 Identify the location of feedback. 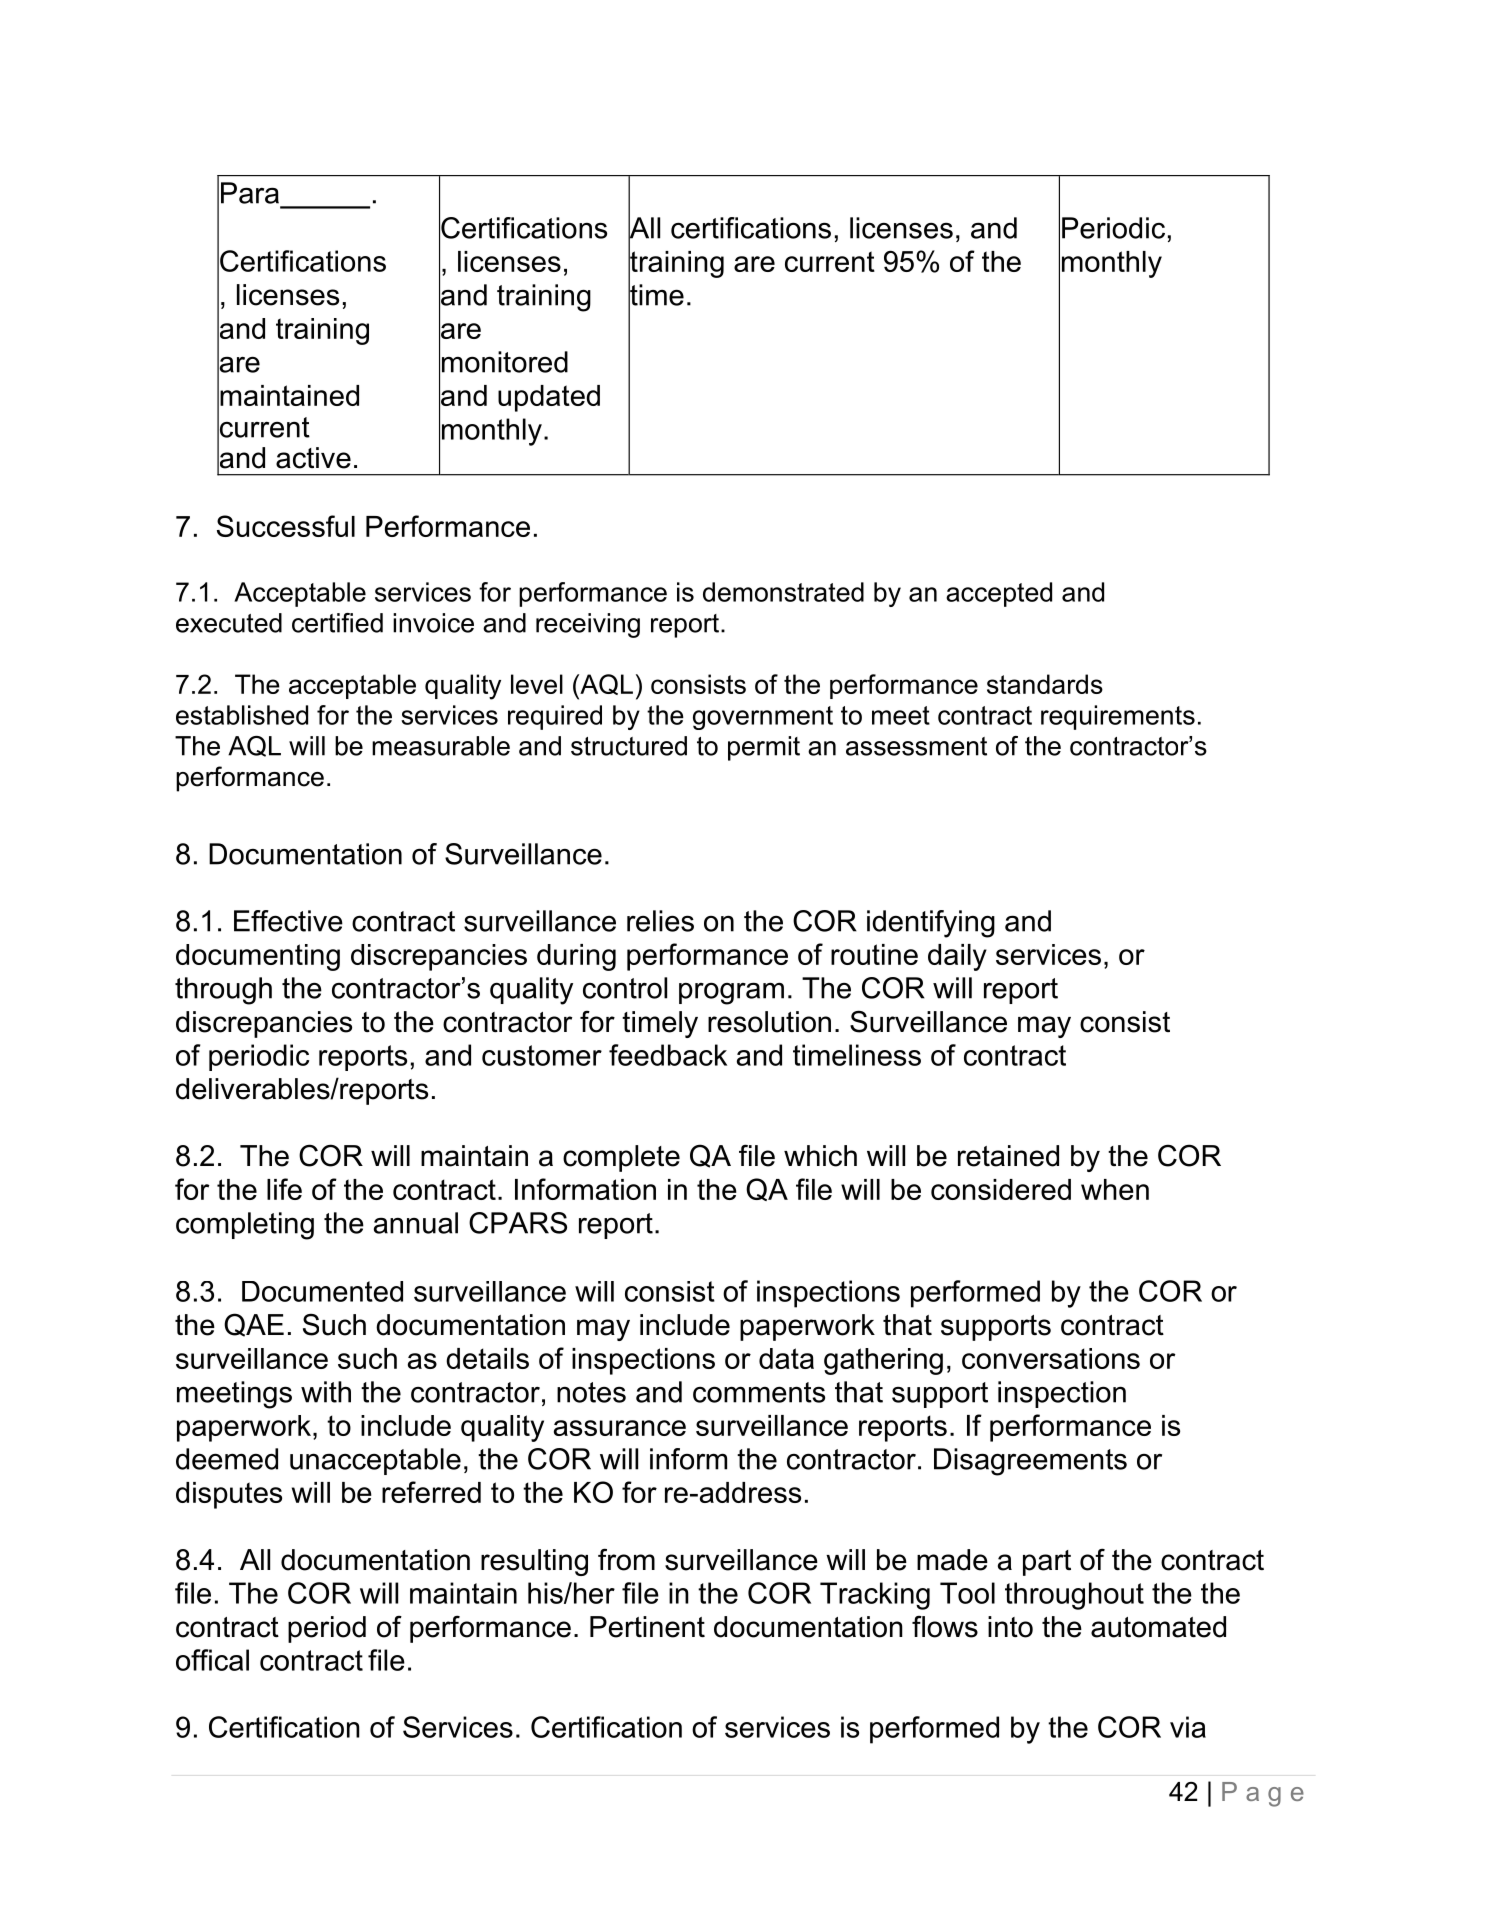
(668, 1055).
